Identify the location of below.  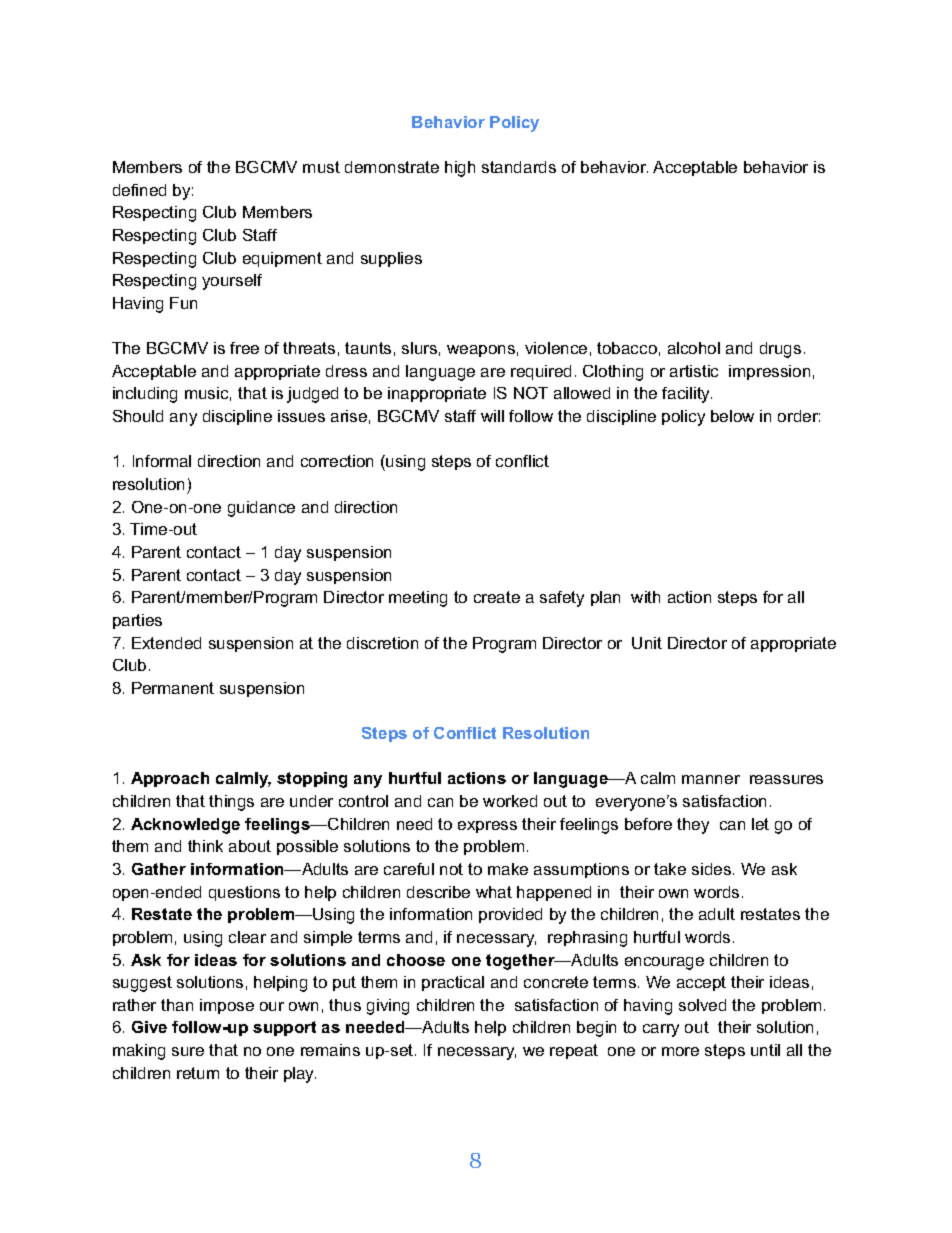
(732, 416).
